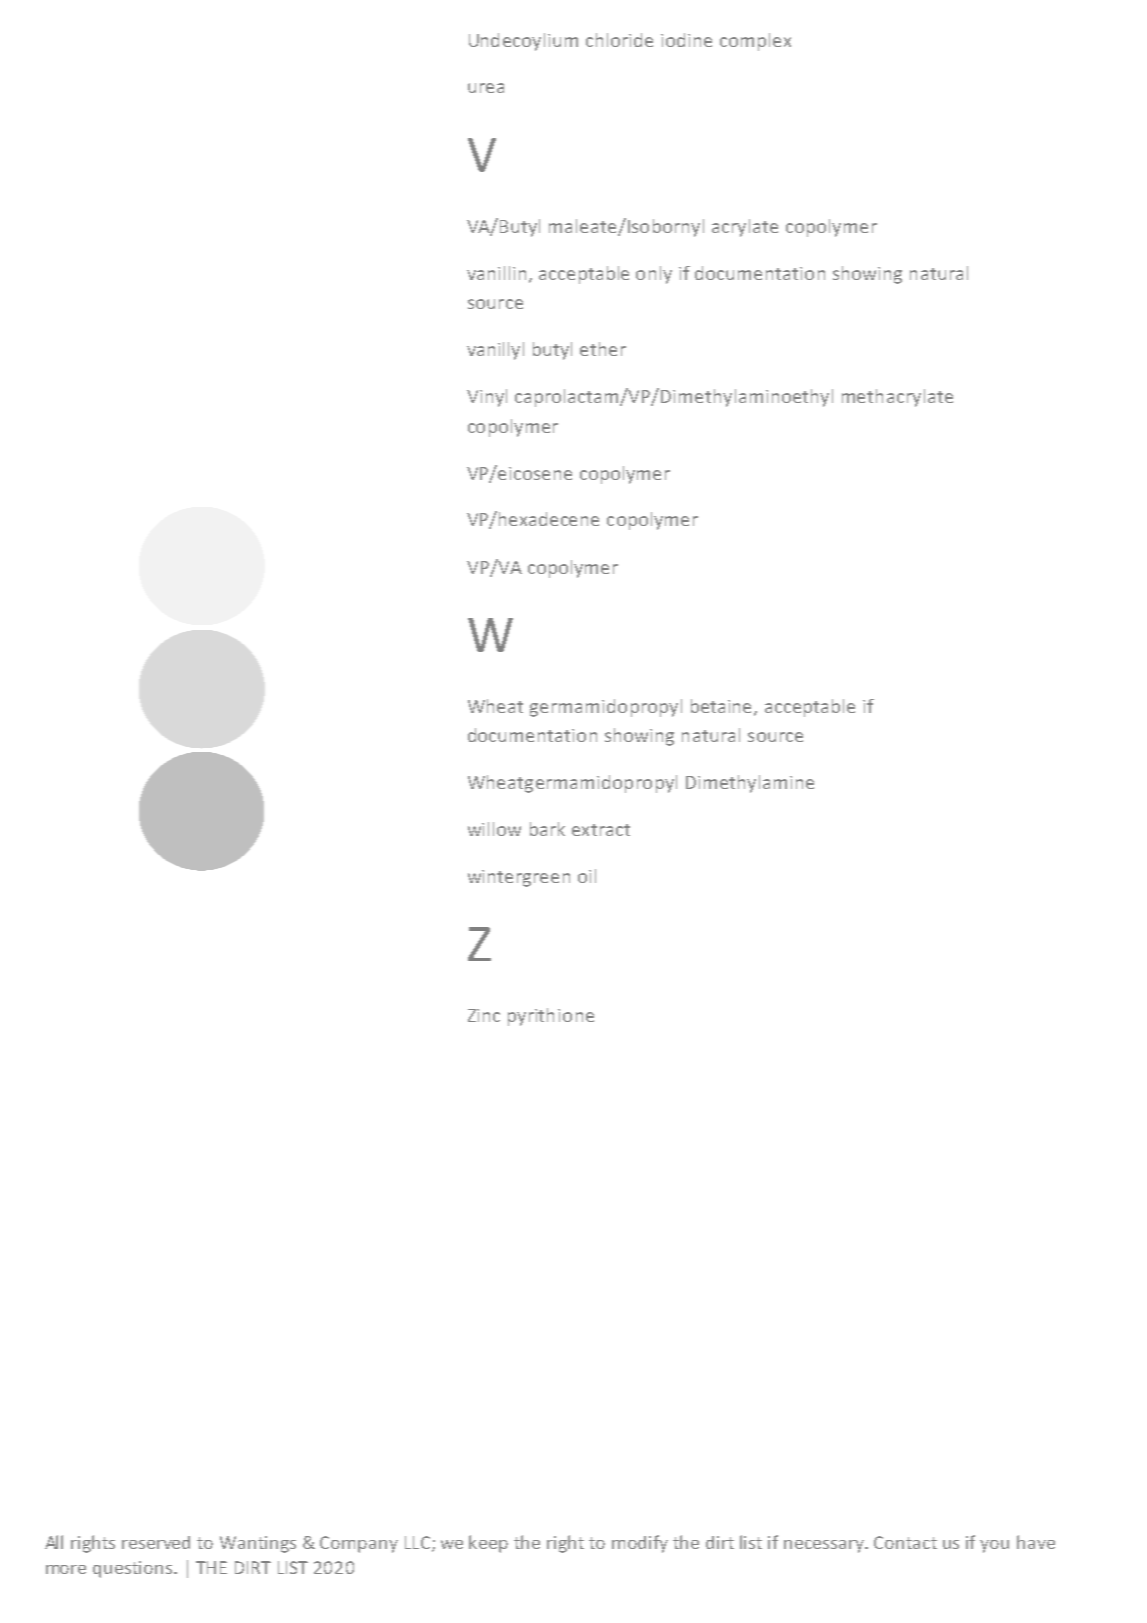 The height and width of the screenshot is (1623, 1147). I want to click on reserved, so click(156, 1542).
